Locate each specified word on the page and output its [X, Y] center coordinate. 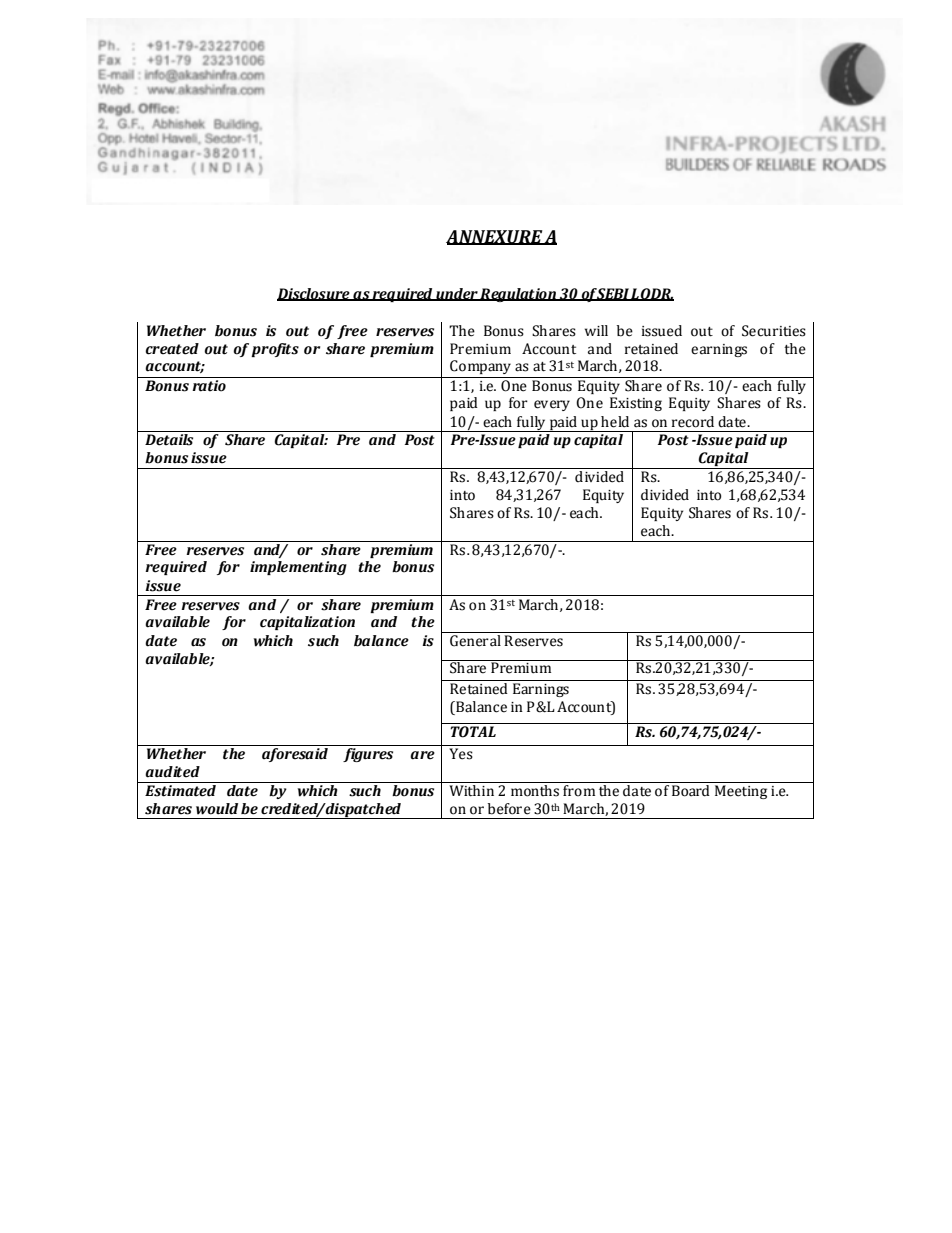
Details [169, 440]
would [217, 809]
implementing [298, 568]
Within [471, 791]
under [457, 294]
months [535, 791]
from [579, 791]
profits [275, 350]
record [693, 422]
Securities [774, 331]
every [552, 405]
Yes [461, 754]
